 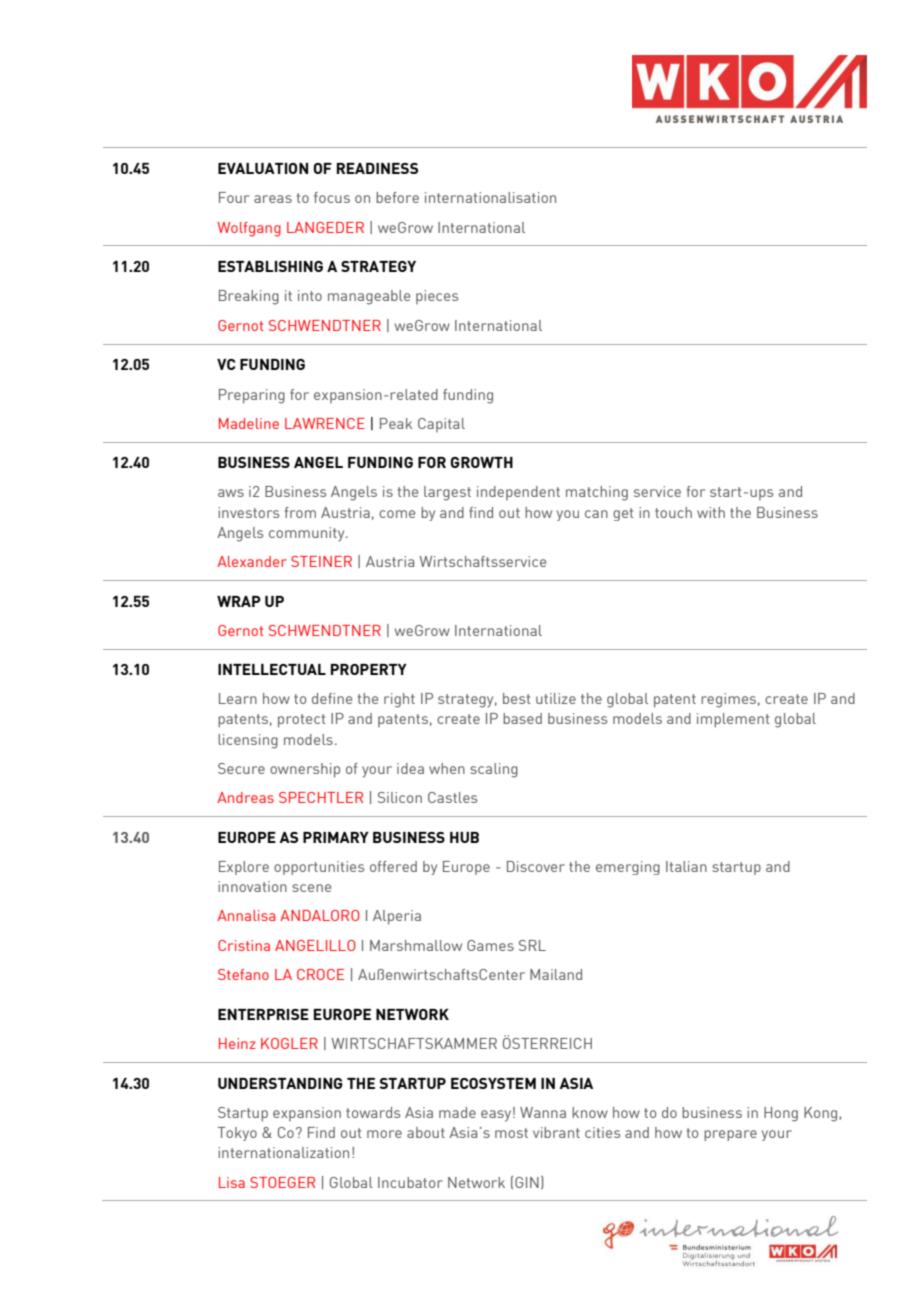 What do you see at coordinates (437, 297) in the screenshot?
I see `pieces` at bounding box center [437, 297].
